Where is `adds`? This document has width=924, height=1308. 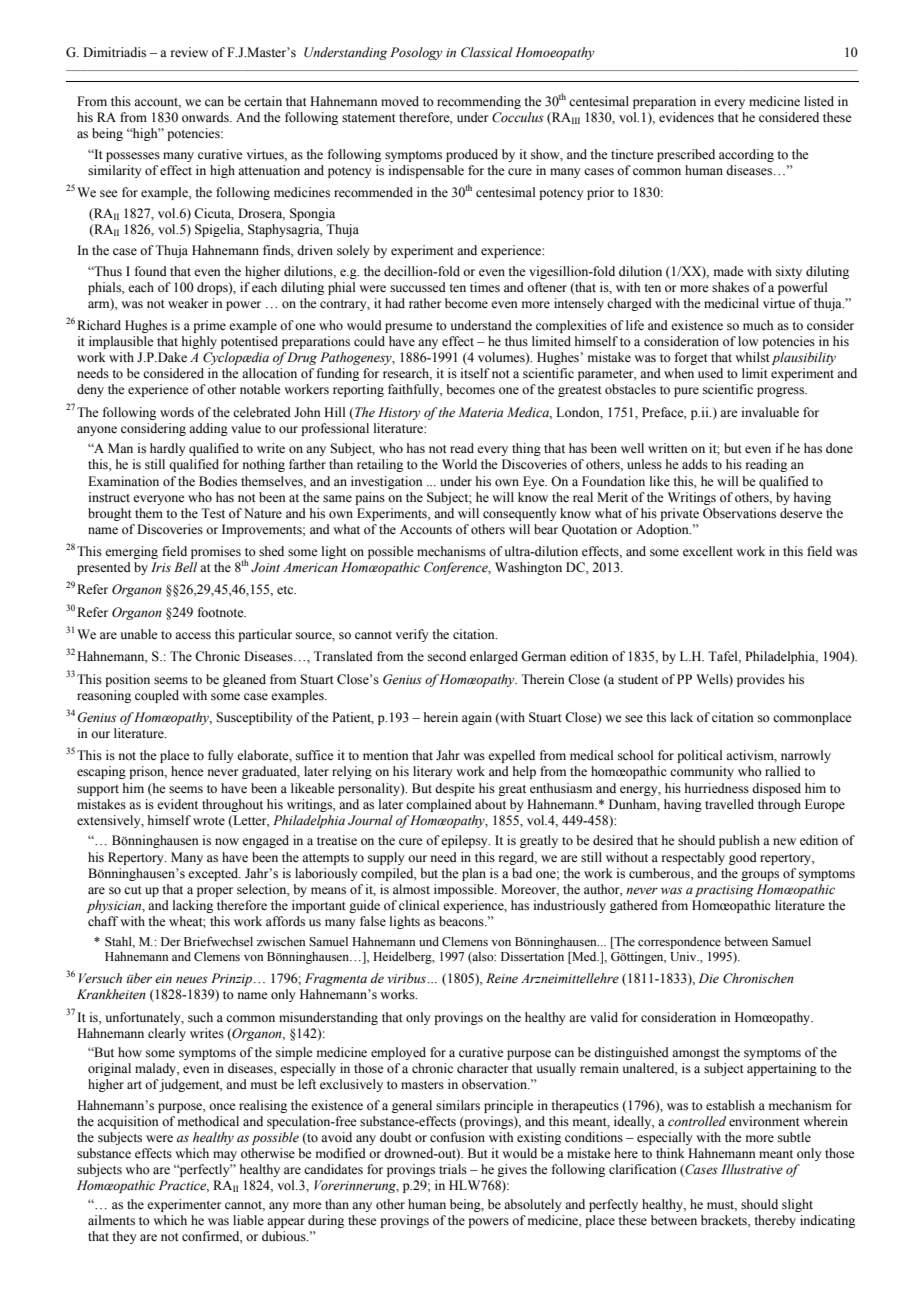
adds is located at coordinates (695, 464).
